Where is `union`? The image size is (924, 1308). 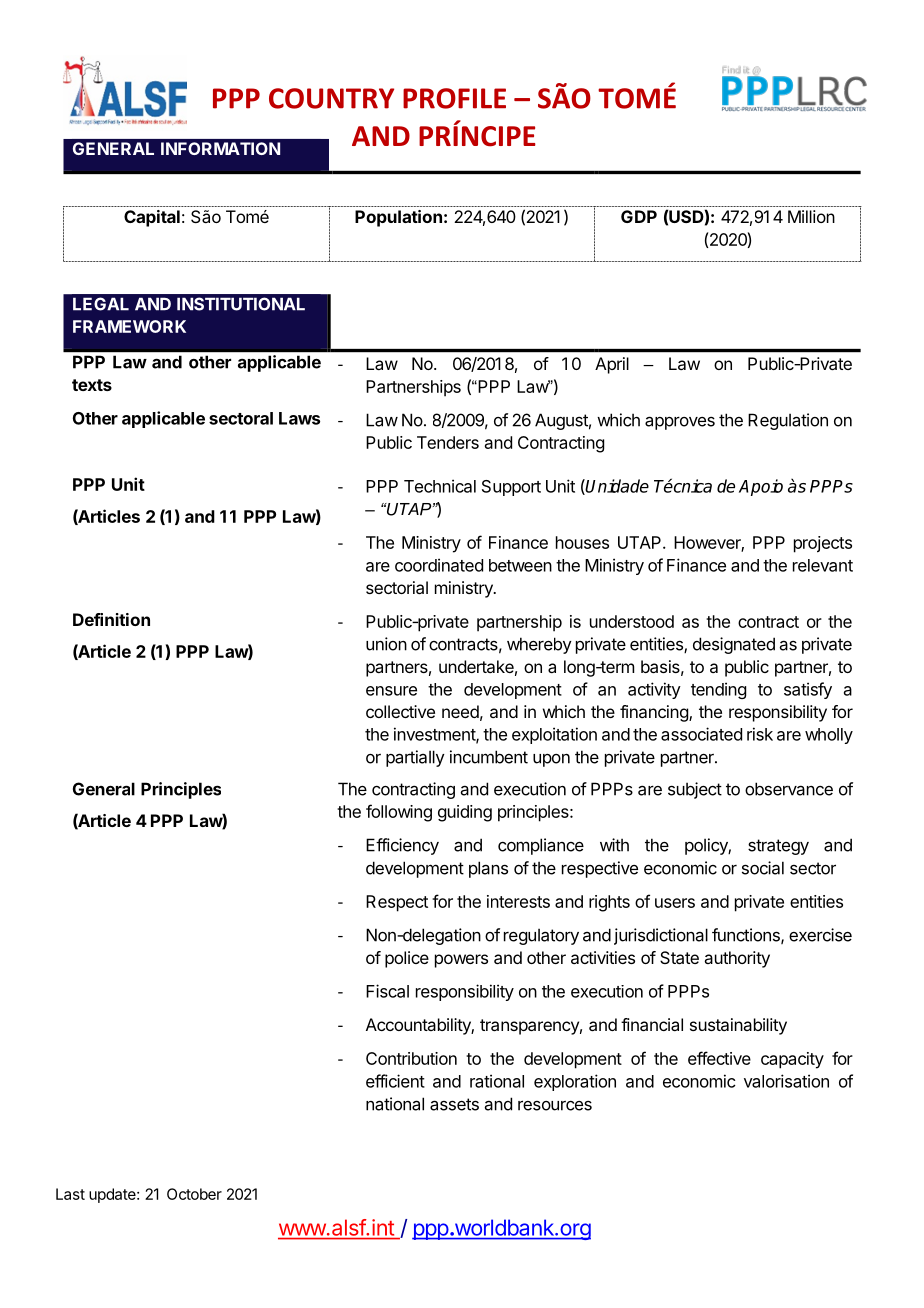 union is located at coordinates (386, 644).
